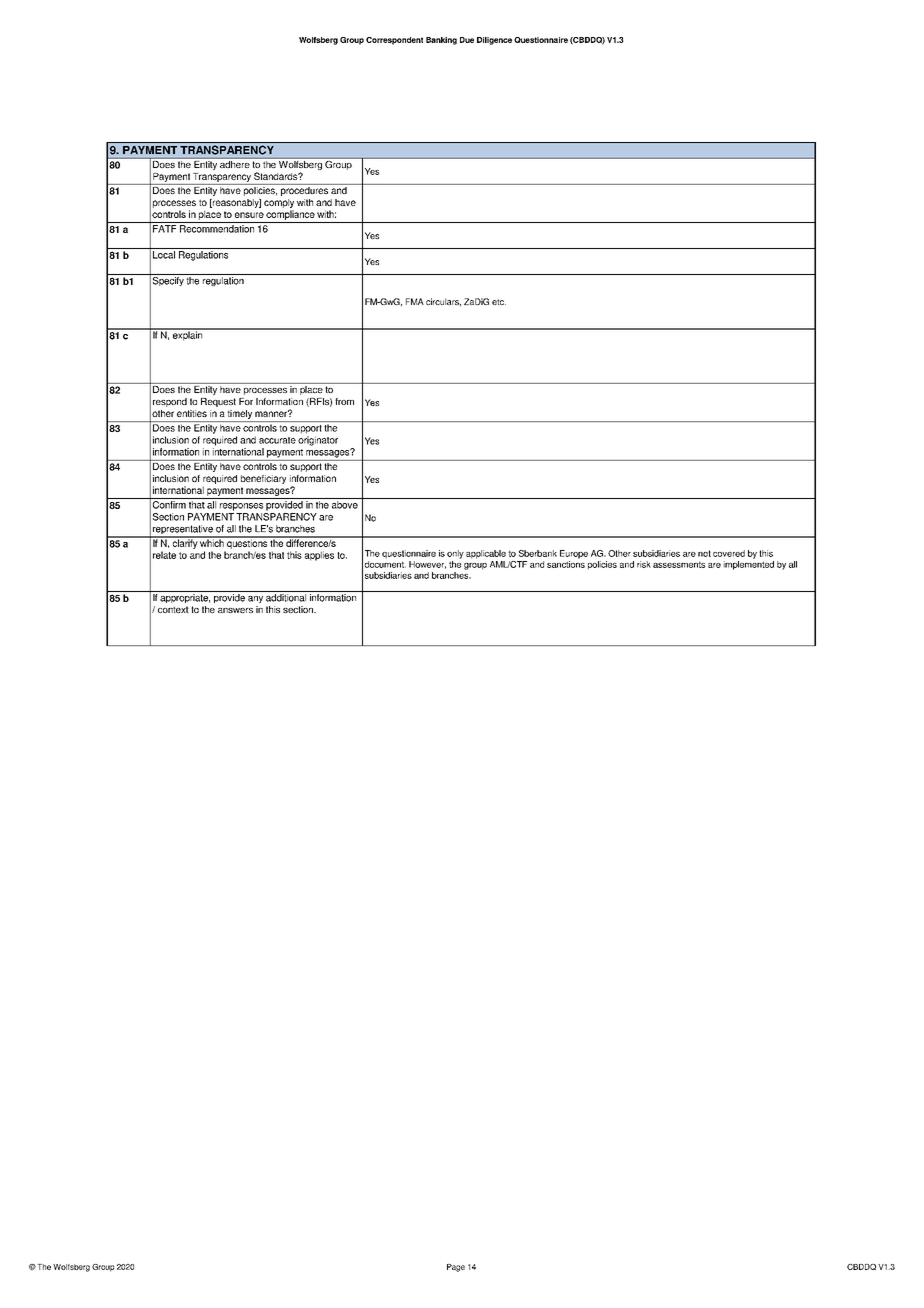 This screenshot has width=924, height=1308. Describe the element at coordinates (456, 1268) in the screenshot. I see `Page` at that location.
